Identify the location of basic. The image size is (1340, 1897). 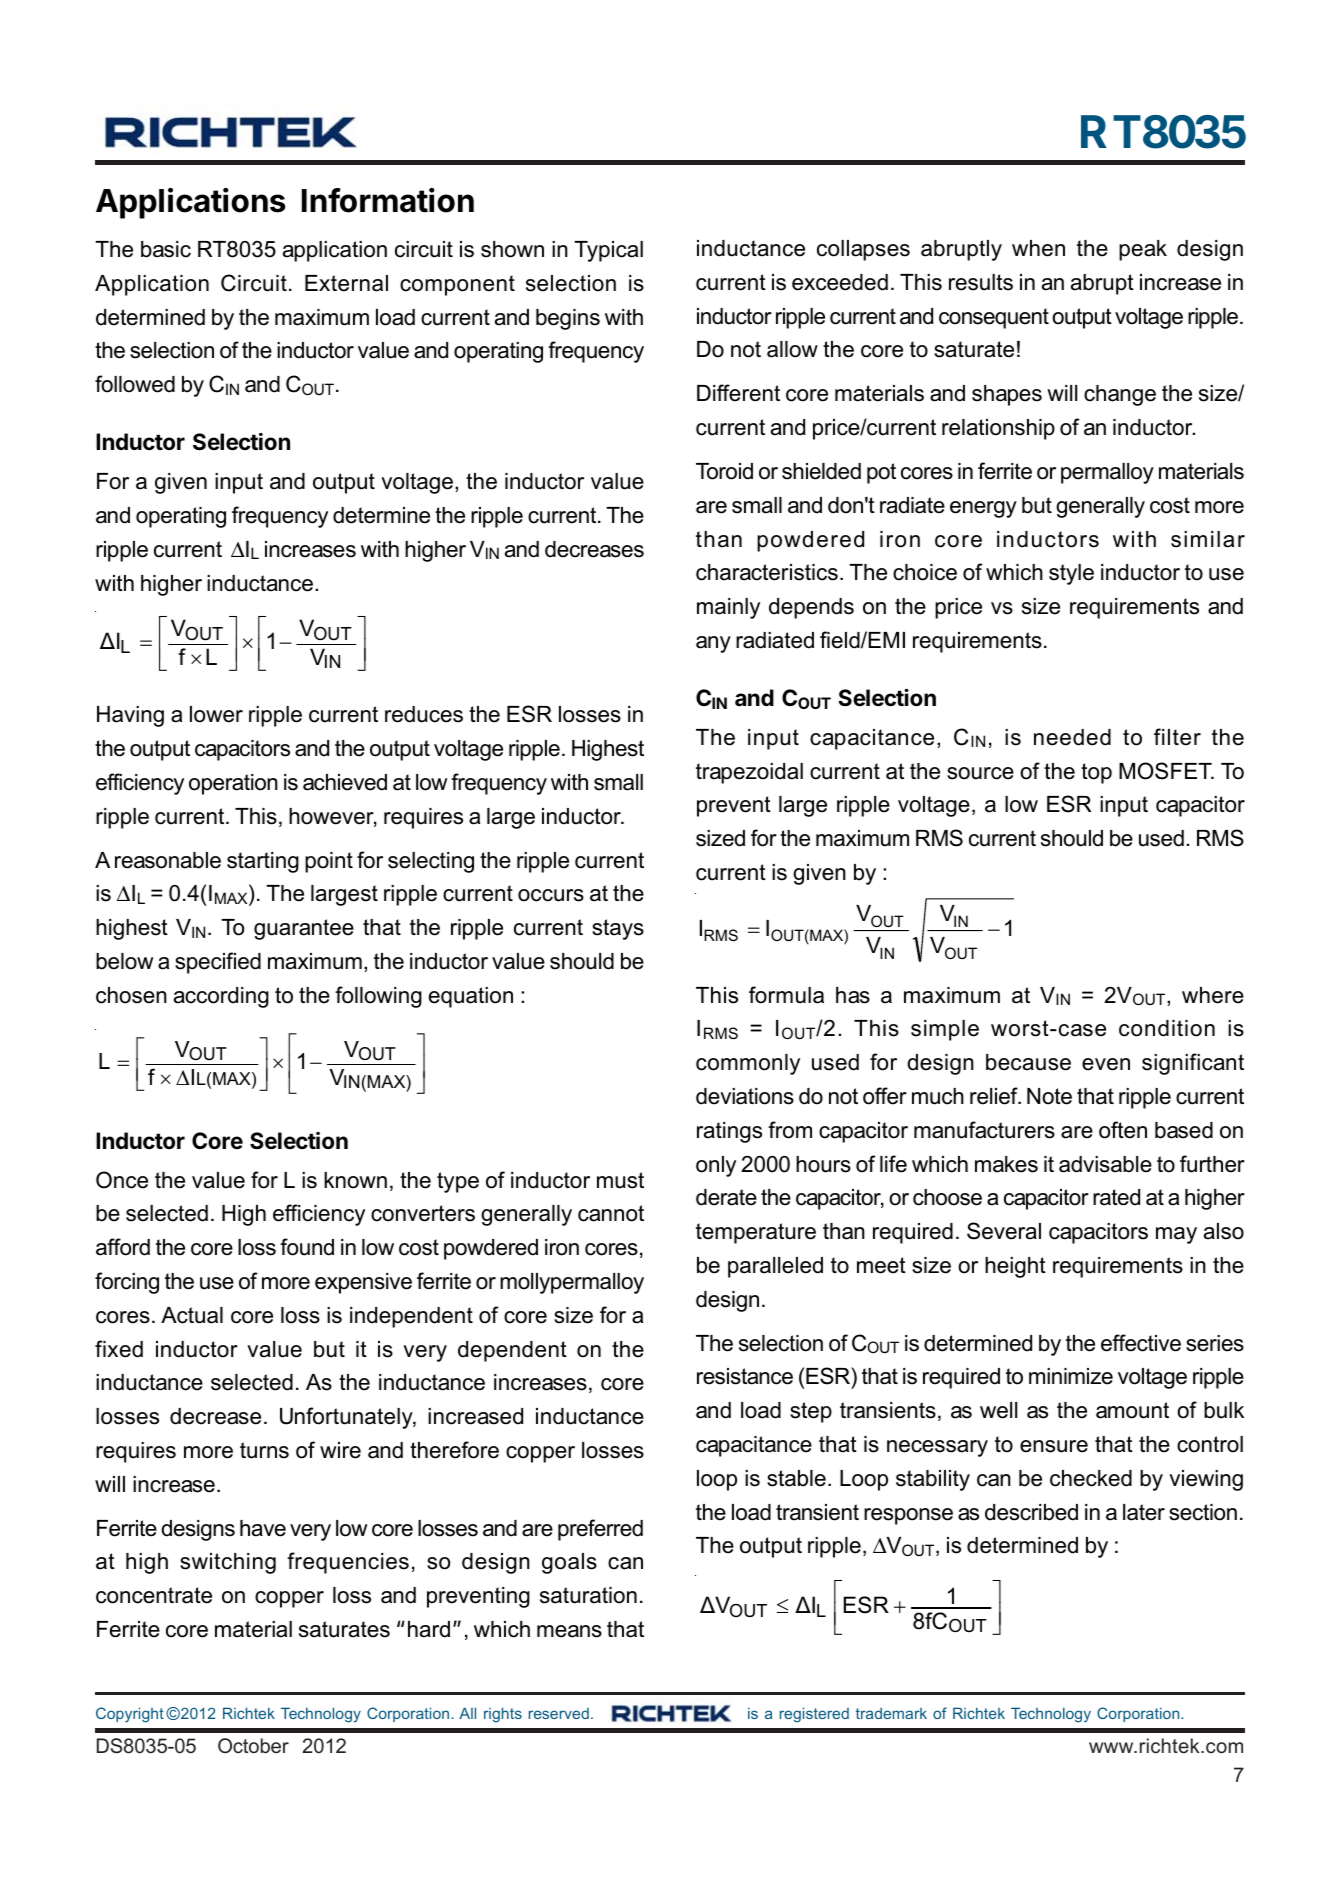
(166, 249).
